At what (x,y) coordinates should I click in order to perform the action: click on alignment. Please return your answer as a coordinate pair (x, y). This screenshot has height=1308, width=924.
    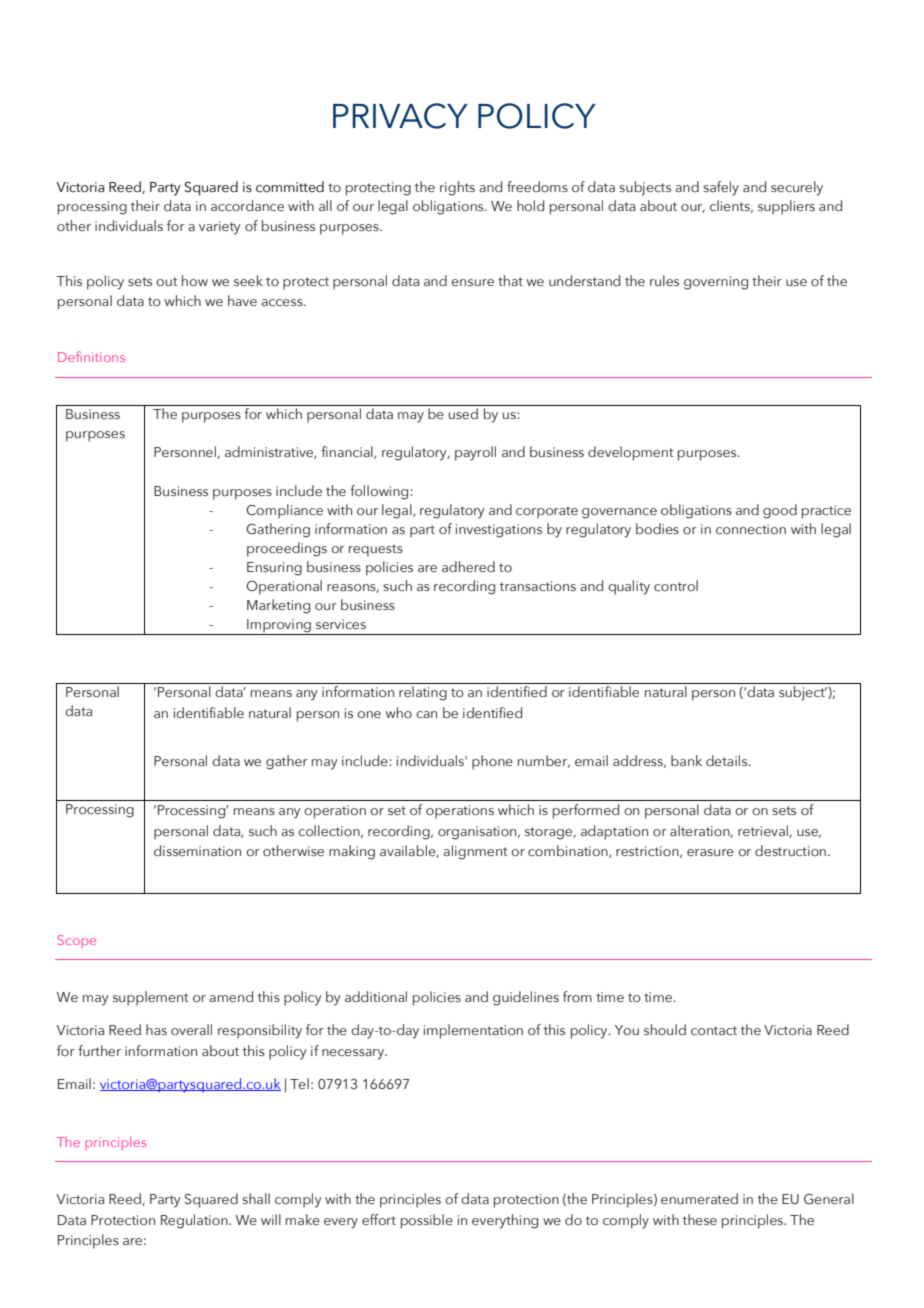
    Looking at the image, I should click on (475, 852).
